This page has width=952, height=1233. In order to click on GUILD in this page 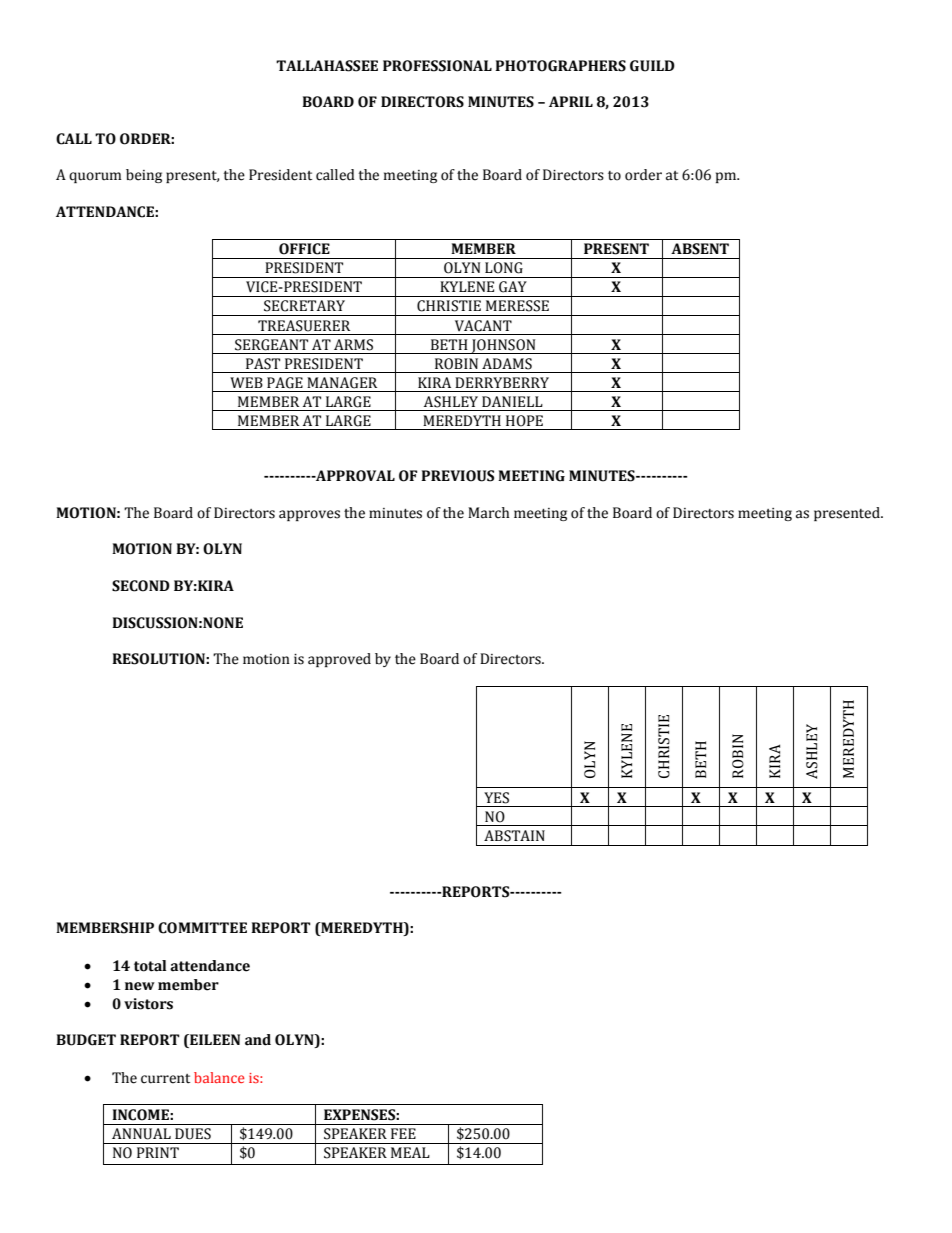, I will do `click(652, 66)`.
